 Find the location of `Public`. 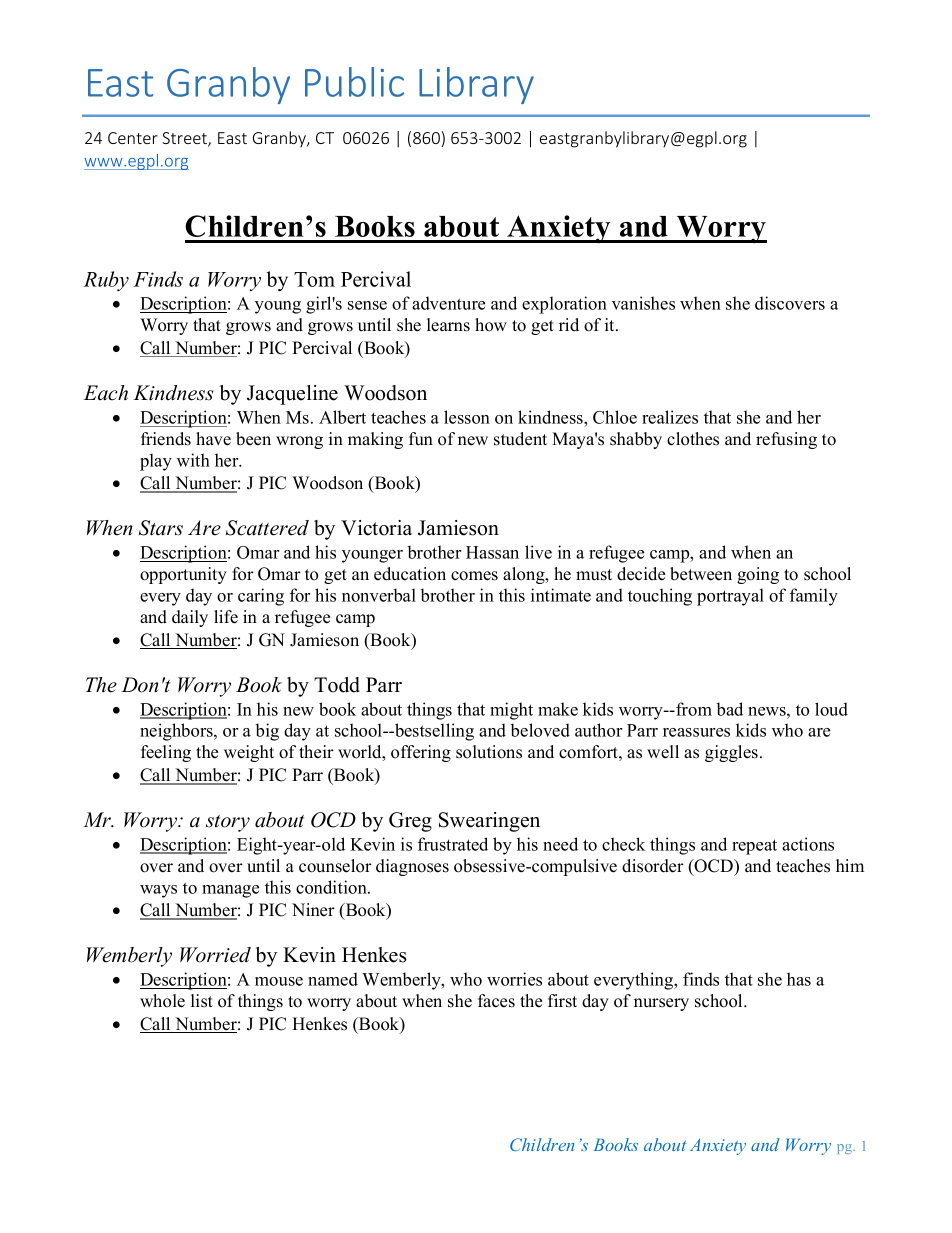

Public is located at coordinates (354, 82).
